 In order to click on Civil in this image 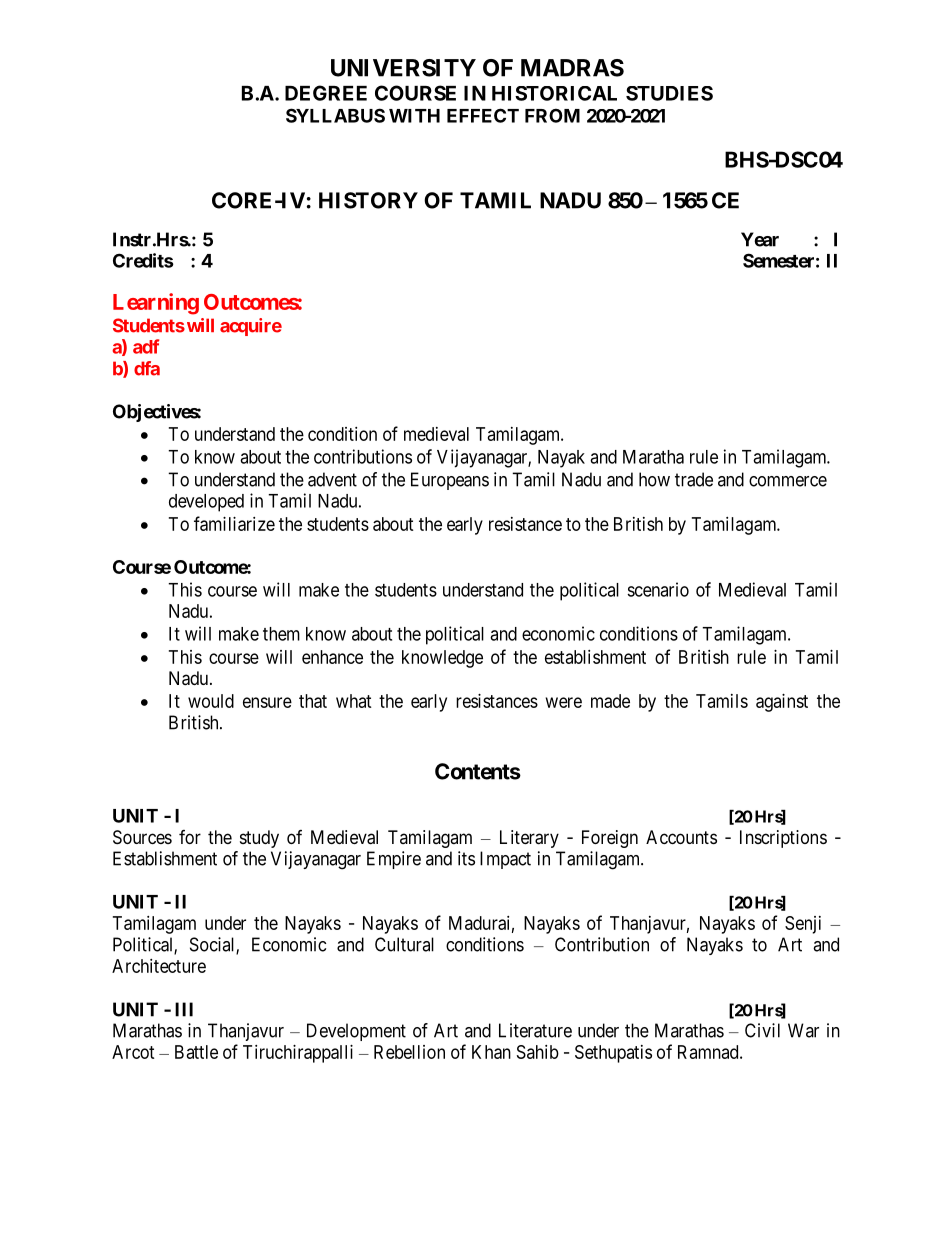, I will do `click(762, 1030)`.
